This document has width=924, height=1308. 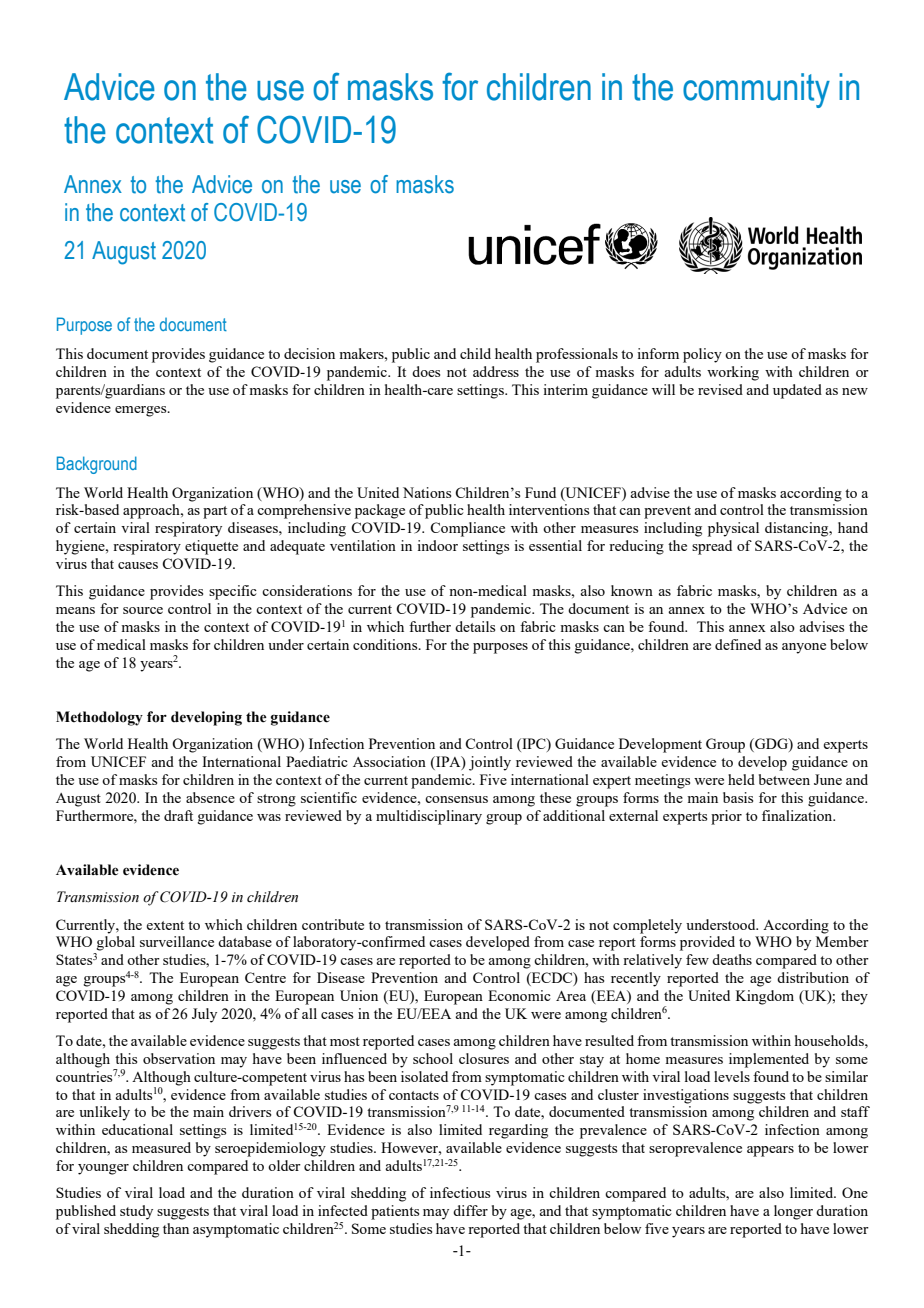 What do you see at coordinates (309, 353) in the document?
I see `decision` at bounding box center [309, 353].
